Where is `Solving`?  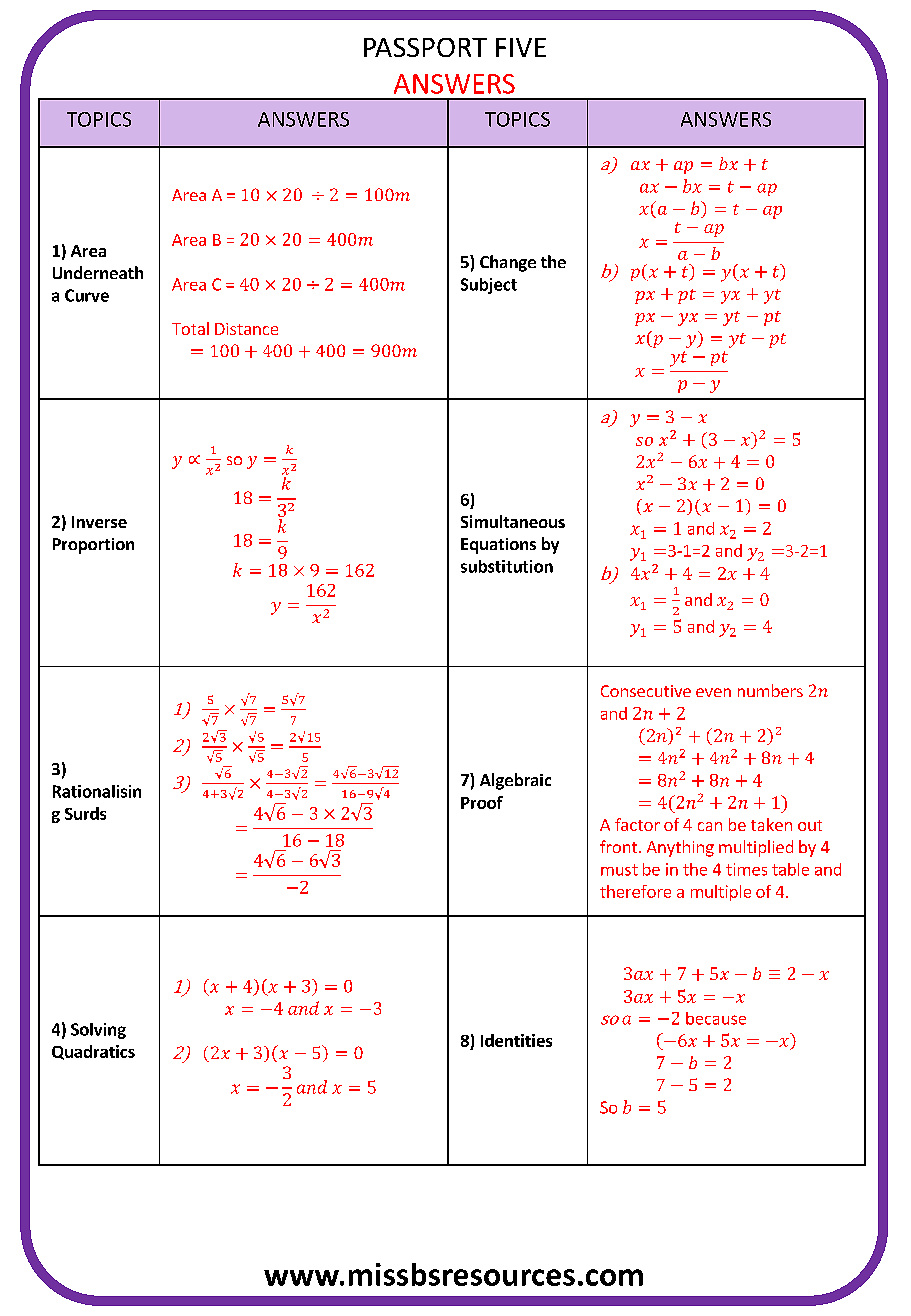
Solving is located at coordinates (98, 1031).
